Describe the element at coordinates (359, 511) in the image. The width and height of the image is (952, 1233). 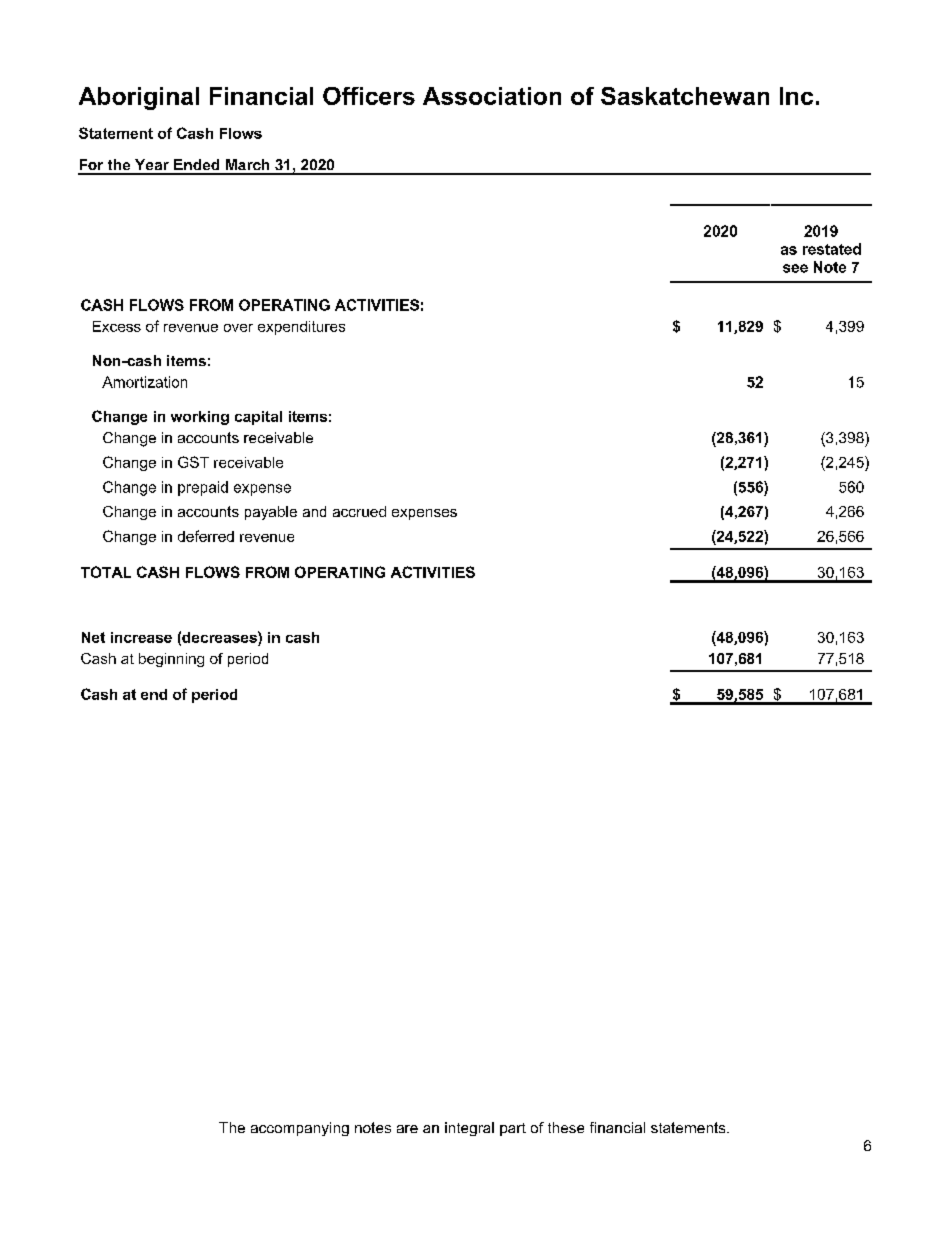
I see `accrued` at that location.
